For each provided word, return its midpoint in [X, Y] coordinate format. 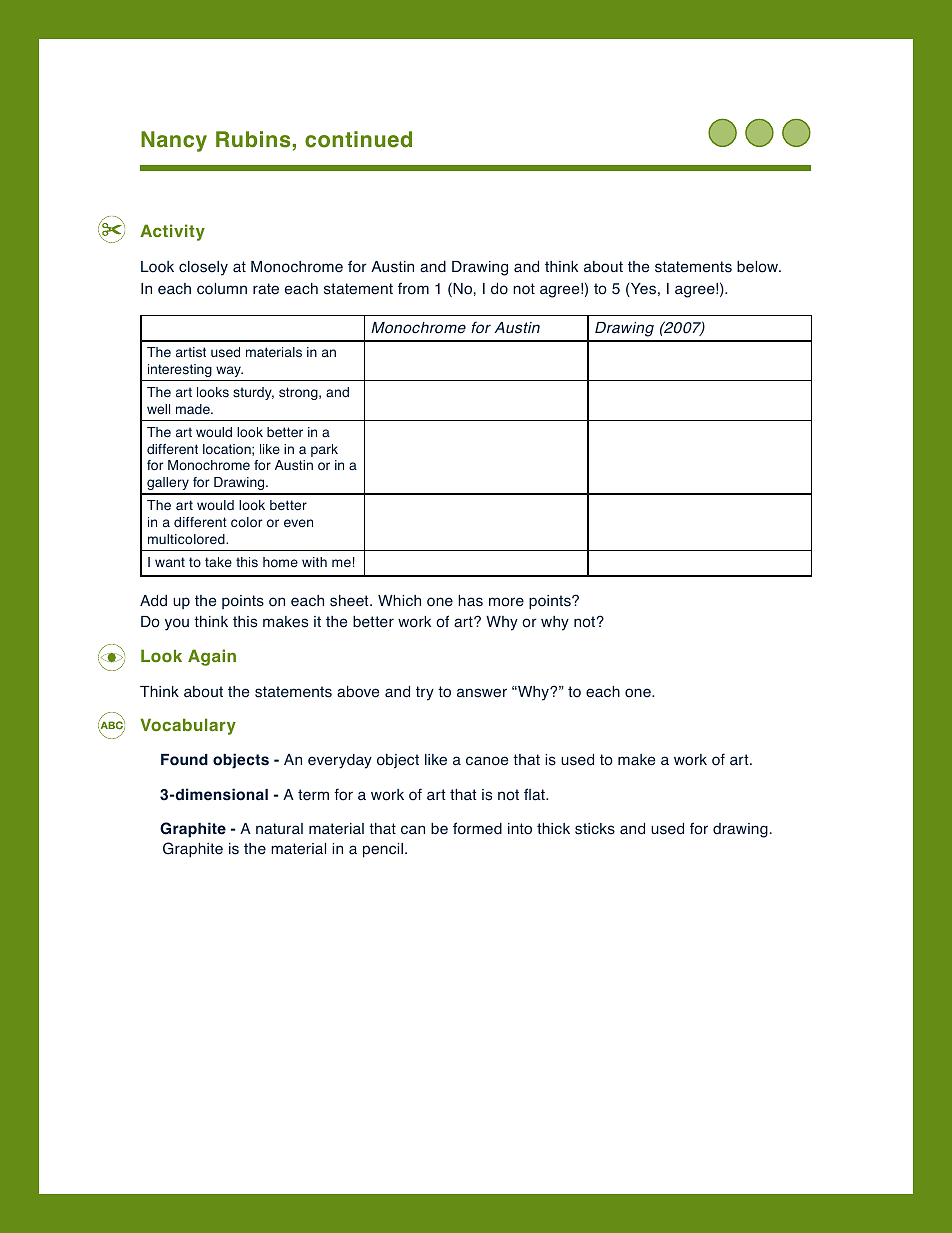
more [506, 602]
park [324, 450]
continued [358, 139]
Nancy [174, 141]
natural [279, 829]
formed [477, 828]
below [759, 267]
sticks [595, 829]
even [298, 523]
